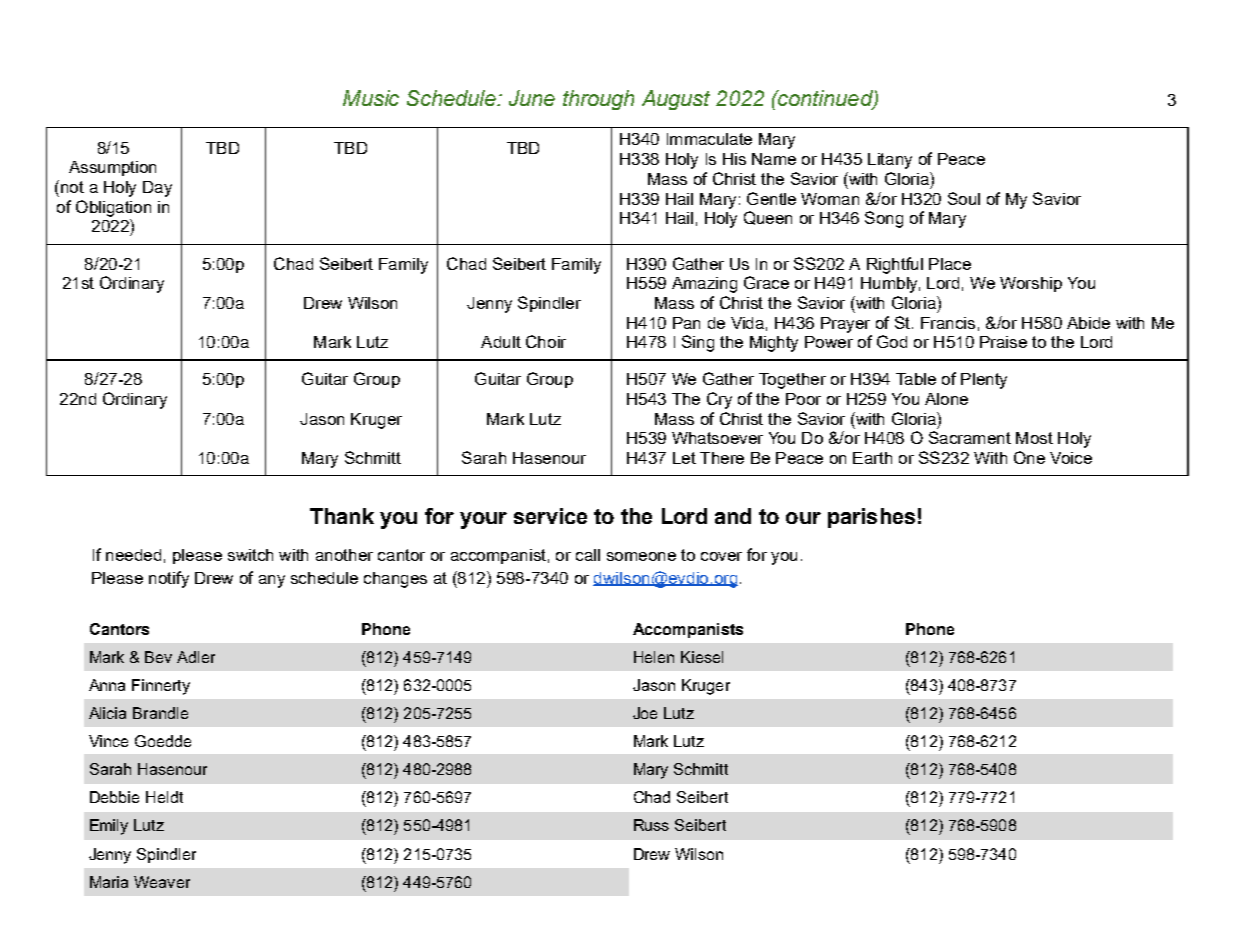 Image resolution: width=1233 pixels, height=952 pixels. I want to click on Joe, so click(645, 713).
